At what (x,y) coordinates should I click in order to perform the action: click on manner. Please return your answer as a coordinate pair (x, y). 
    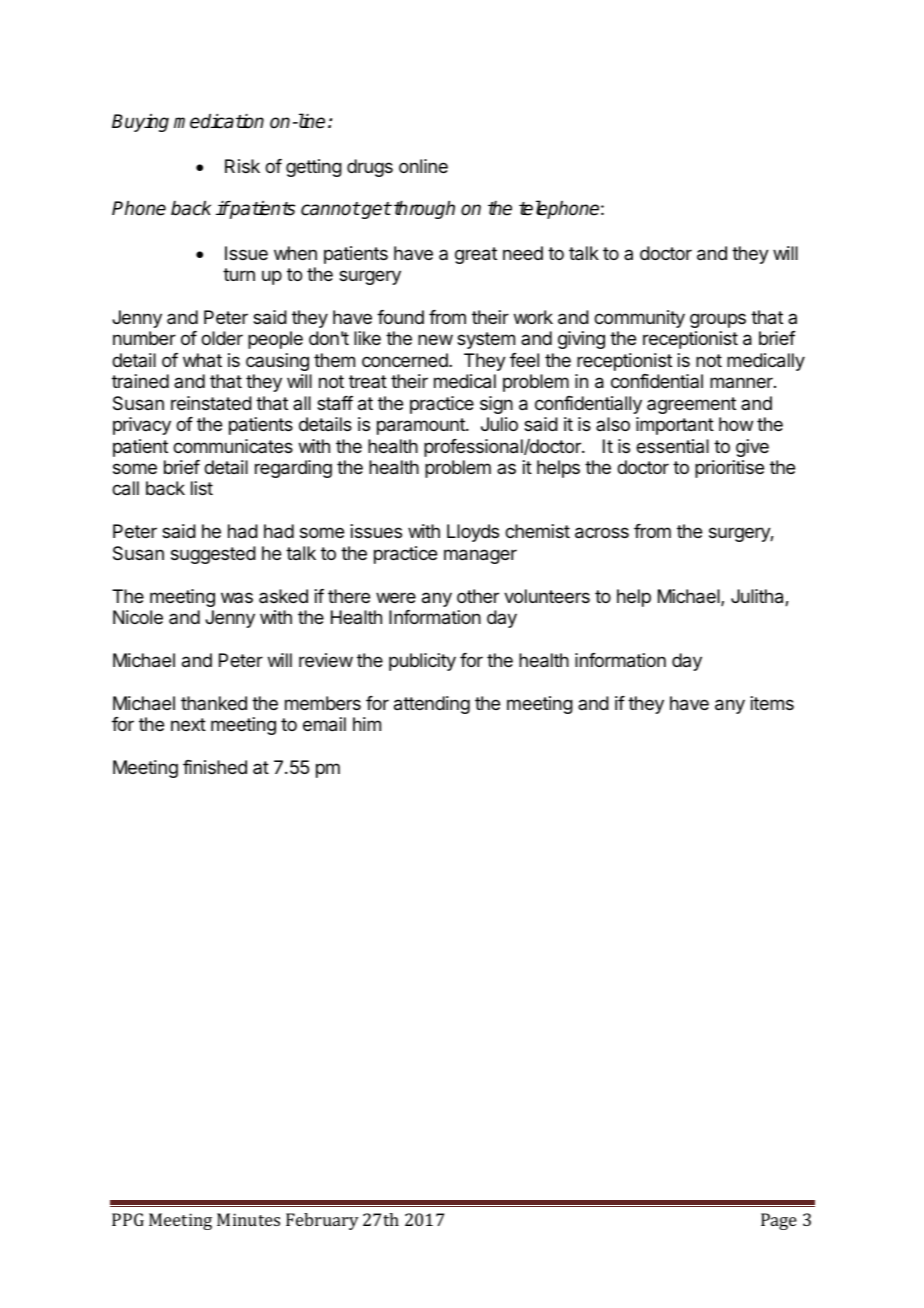
    Looking at the image, I should click on (742, 382).
